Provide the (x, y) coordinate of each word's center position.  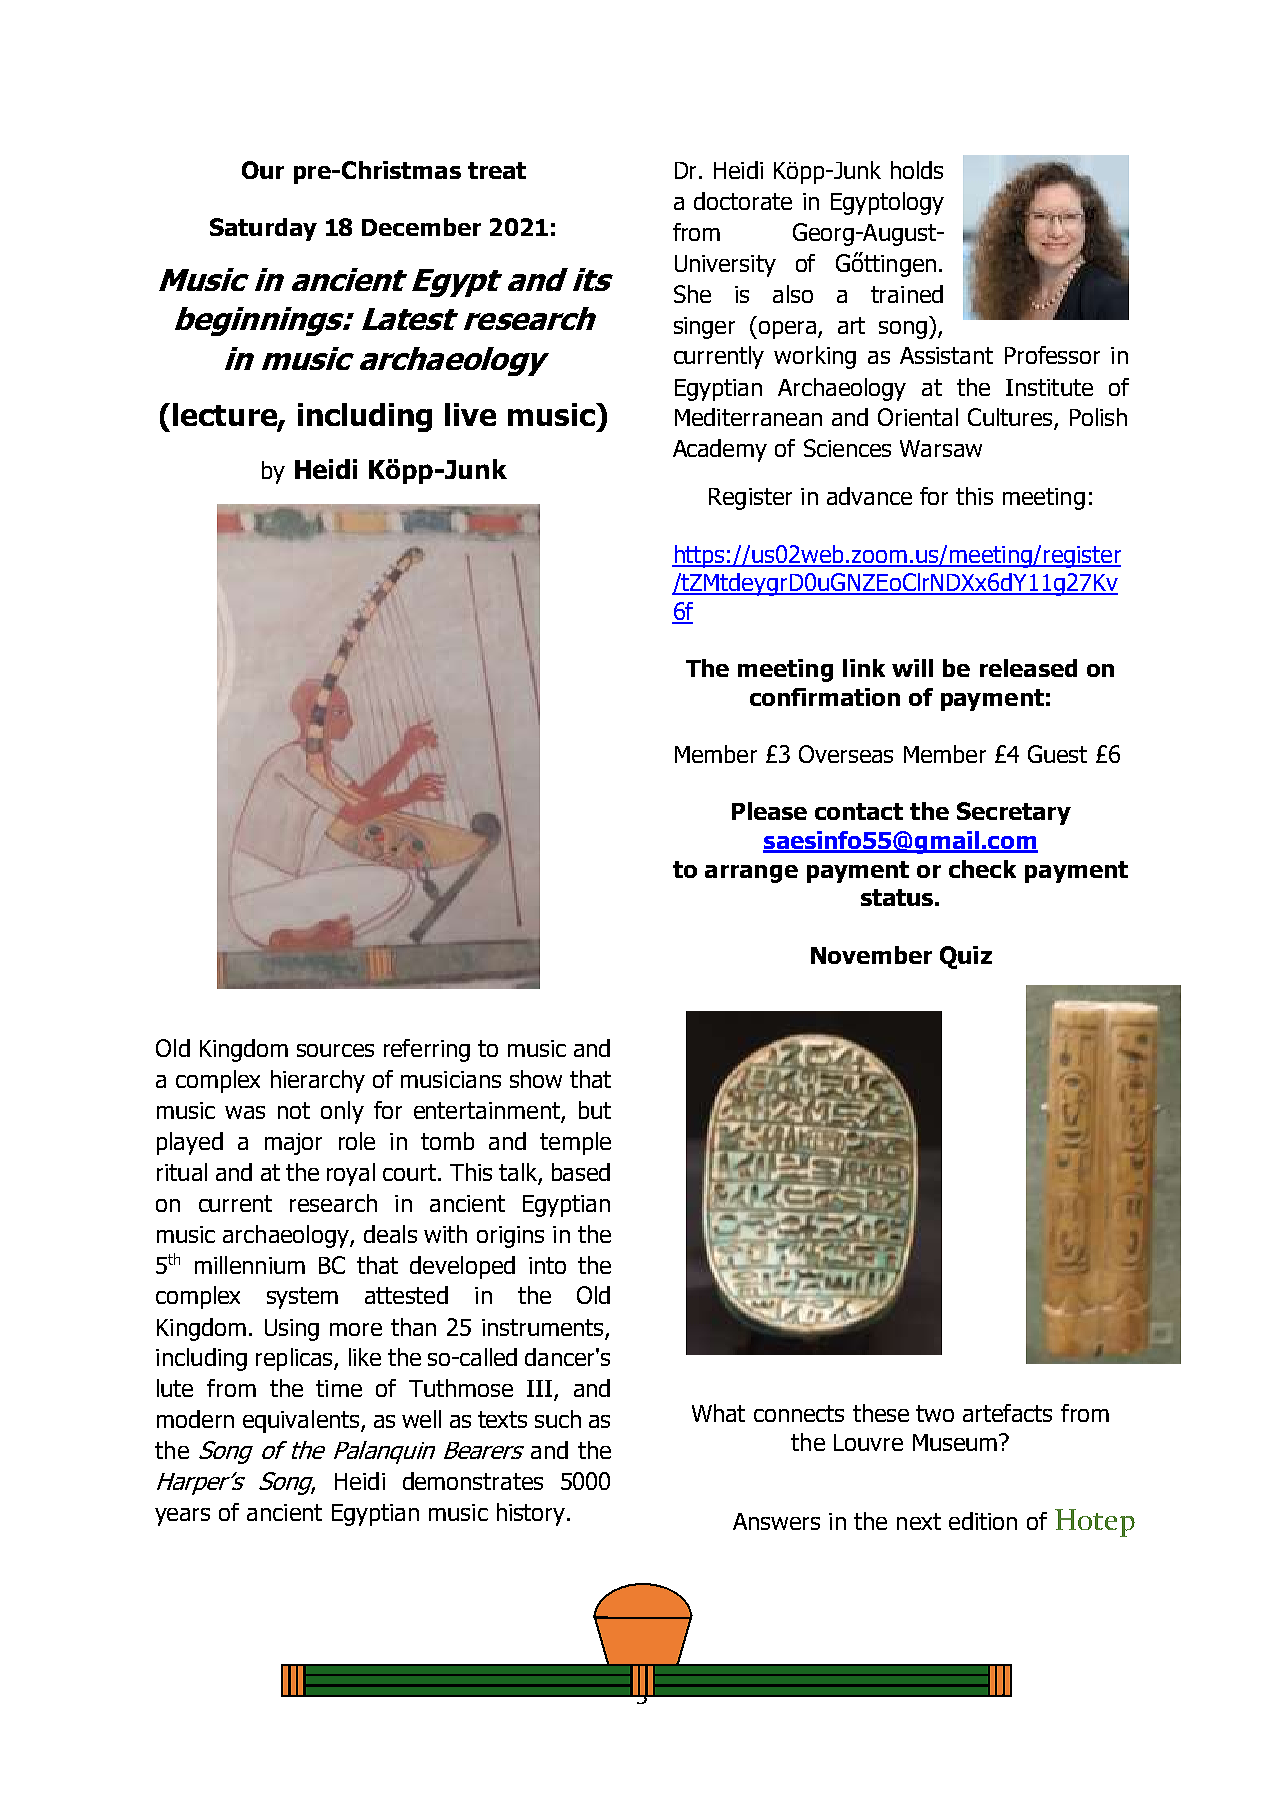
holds (917, 170)
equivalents (302, 1421)
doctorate (743, 201)
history (532, 1514)
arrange (751, 874)
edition (983, 1521)
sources (335, 1050)
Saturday (263, 229)
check (982, 869)
